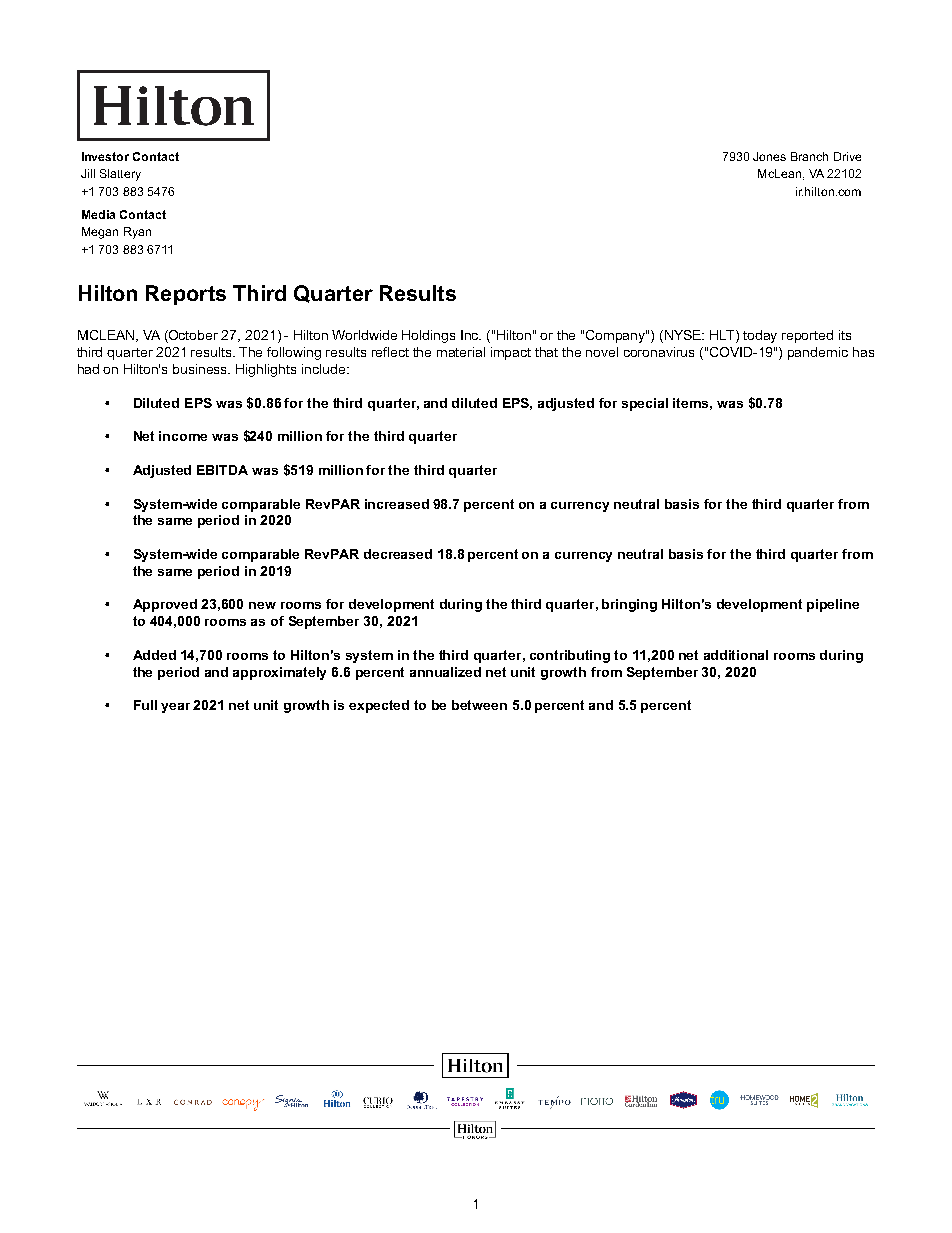  What do you see at coordinates (175, 708) in the document?
I see `year` at bounding box center [175, 708].
